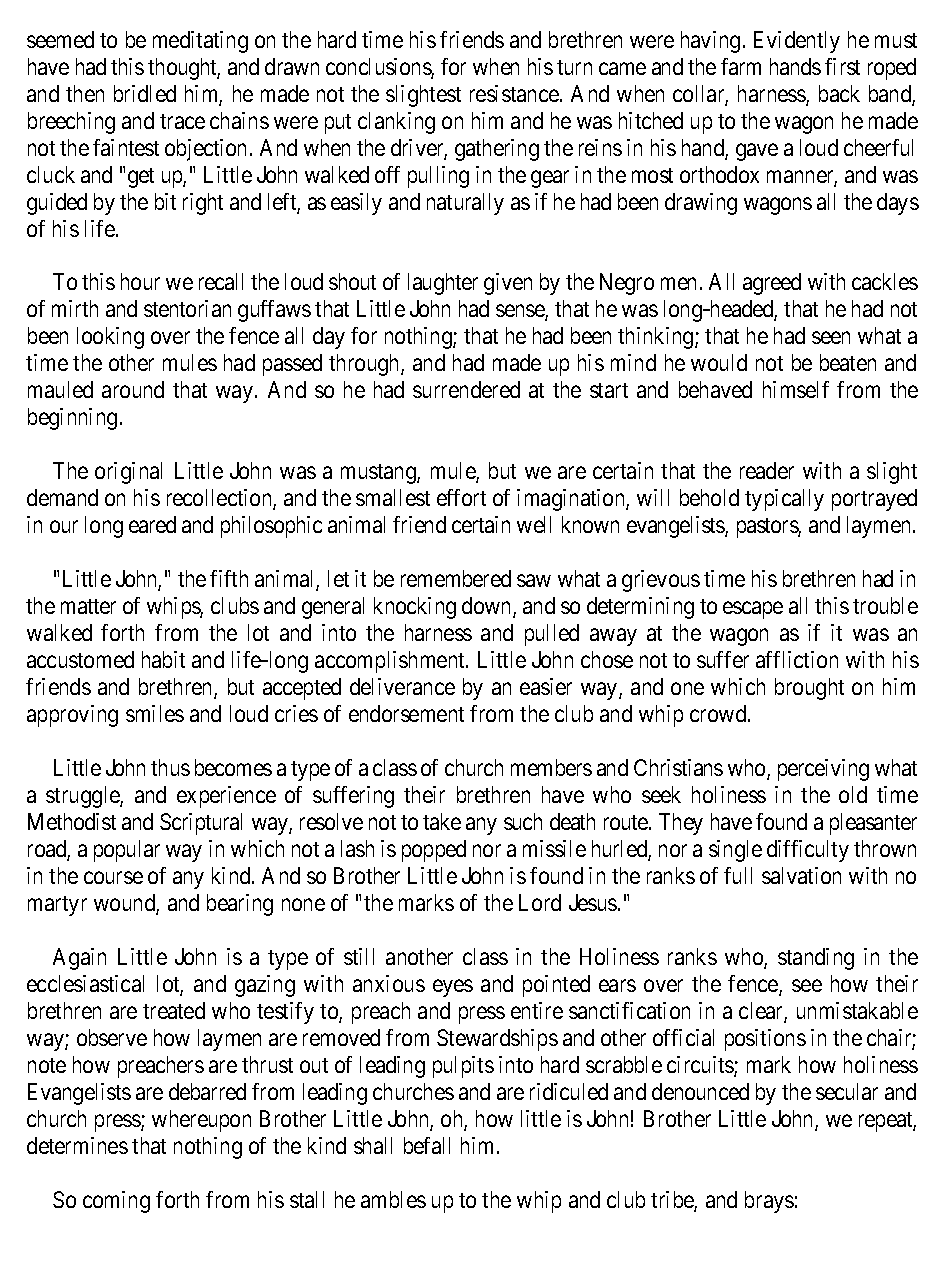 This page has width=945, height=1288. What do you see at coordinates (797, 42) in the page?
I see `Evidently` at bounding box center [797, 42].
